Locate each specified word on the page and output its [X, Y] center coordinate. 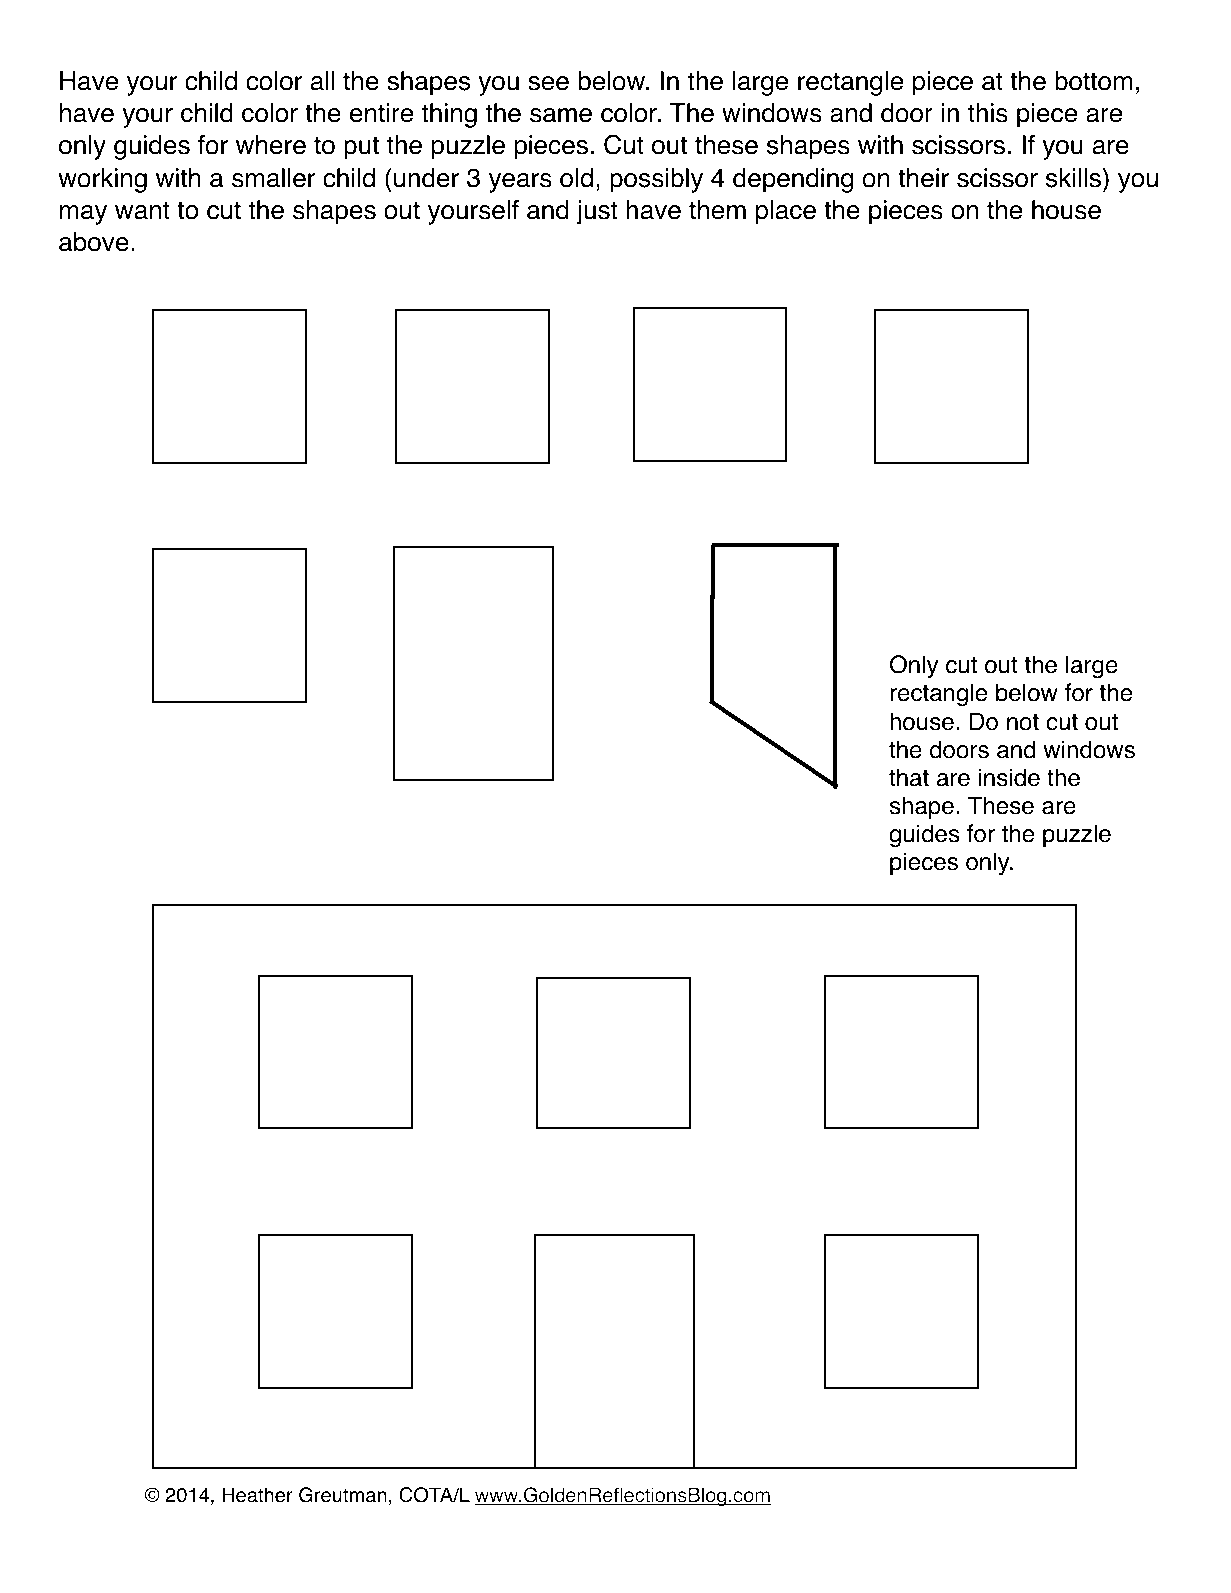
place [786, 212]
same [561, 115]
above [94, 242]
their [923, 178]
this [988, 113]
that [909, 777]
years [520, 183]
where [271, 145]
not [1023, 722]
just [596, 212]
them [717, 210]
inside [1009, 777]
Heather [257, 1495]
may [83, 215]
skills [1073, 178]
